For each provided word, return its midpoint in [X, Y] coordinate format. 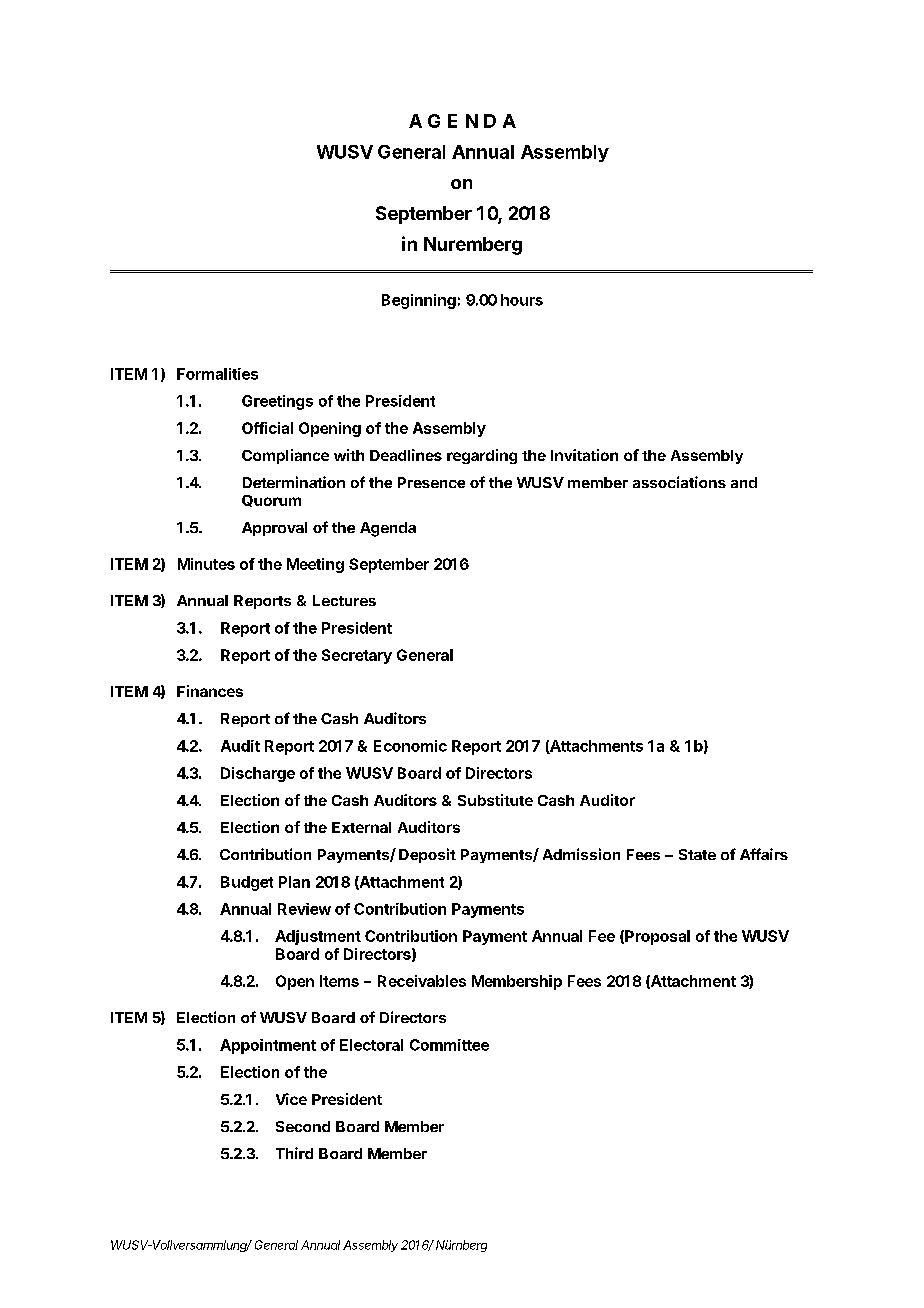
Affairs [764, 854]
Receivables [422, 981]
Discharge [258, 774]
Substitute [495, 800]
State [697, 854]
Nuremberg [473, 246]
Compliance [285, 456]
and [744, 482]
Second [303, 1126]
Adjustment [318, 937]
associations [679, 482]
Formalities [217, 374]
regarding [482, 456]
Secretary [357, 656]
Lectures [344, 600]
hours [522, 300]
